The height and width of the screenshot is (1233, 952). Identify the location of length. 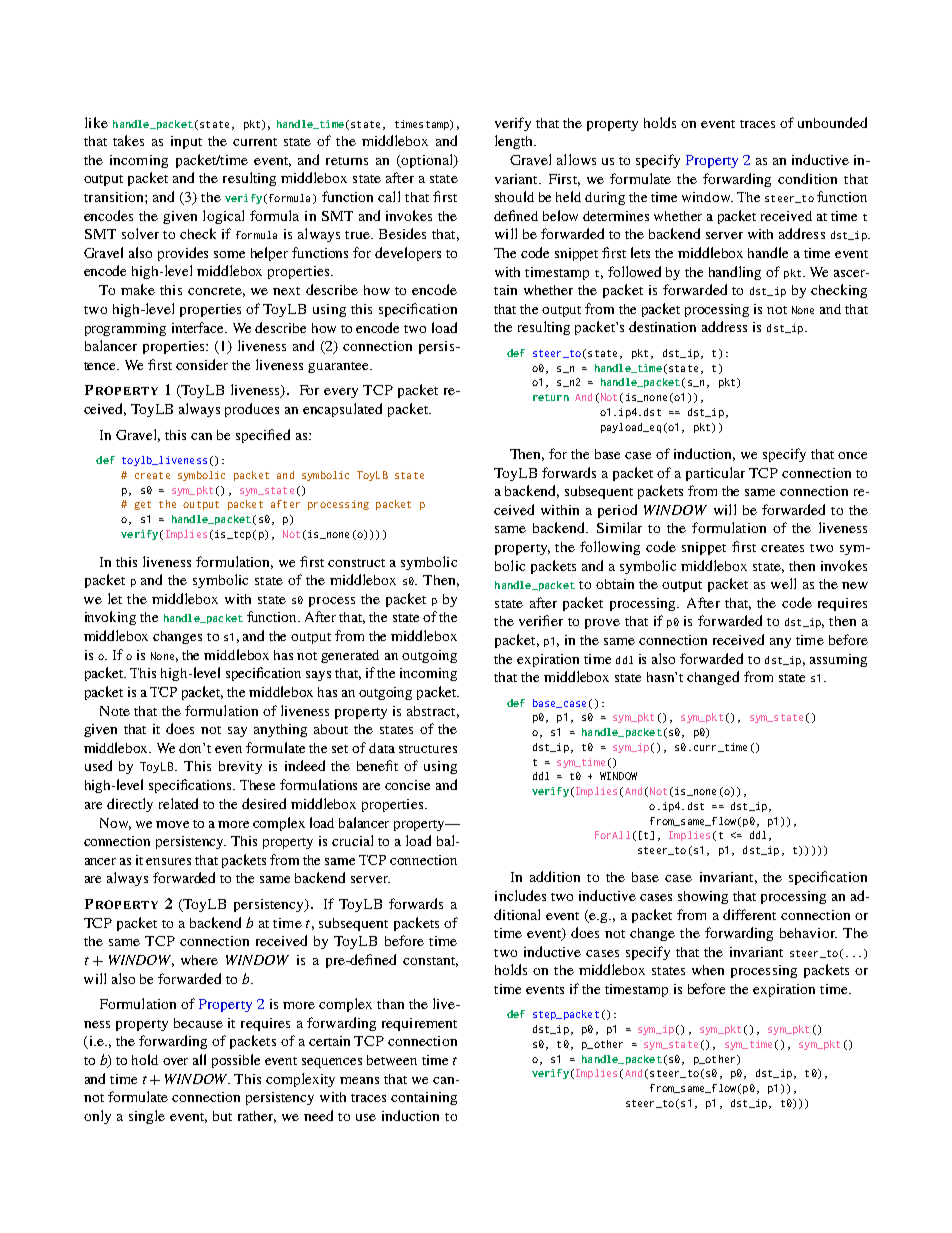
(515, 142).
